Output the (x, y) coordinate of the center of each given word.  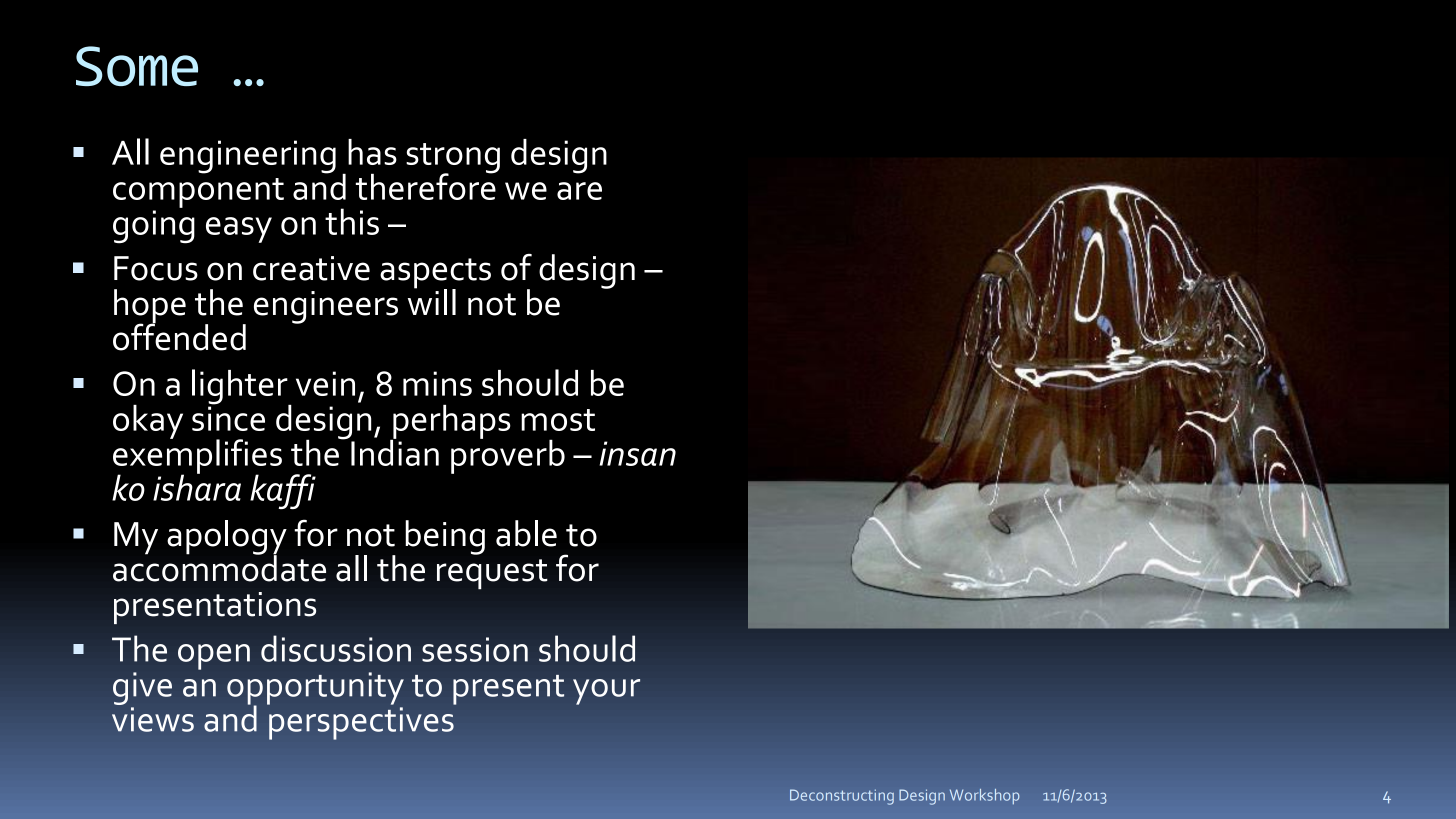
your (606, 692)
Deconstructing (842, 797)
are (579, 191)
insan (638, 453)
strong (453, 159)
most (558, 420)
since (228, 417)
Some (137, 66)
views (153, 719)
